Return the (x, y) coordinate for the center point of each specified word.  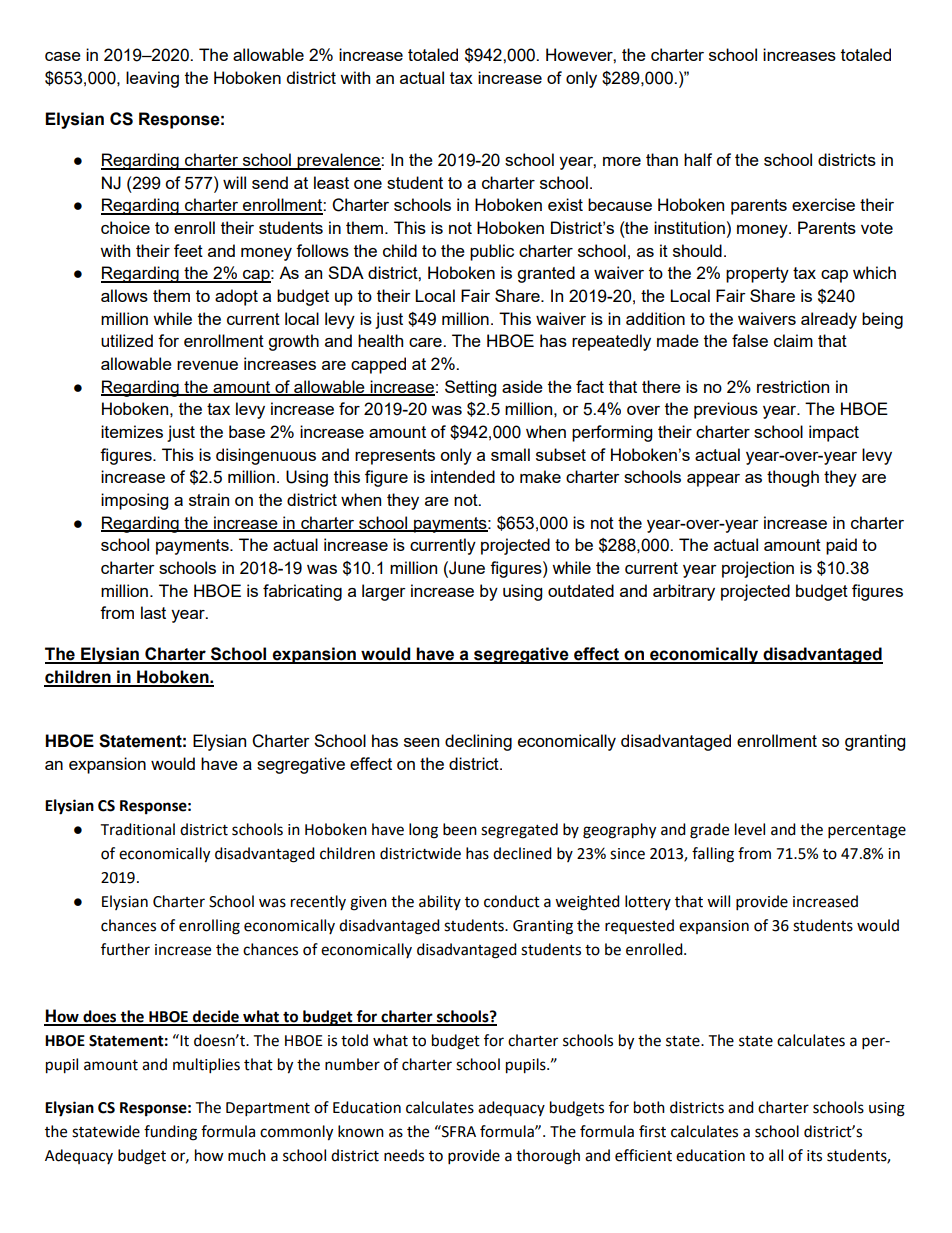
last (153, 612)
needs (404, 1155)
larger (384, 592)
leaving (152, 79)
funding (170, 1133)
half (698, 159)
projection (758, 569)
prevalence (338, 161)
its (814, 1156)
